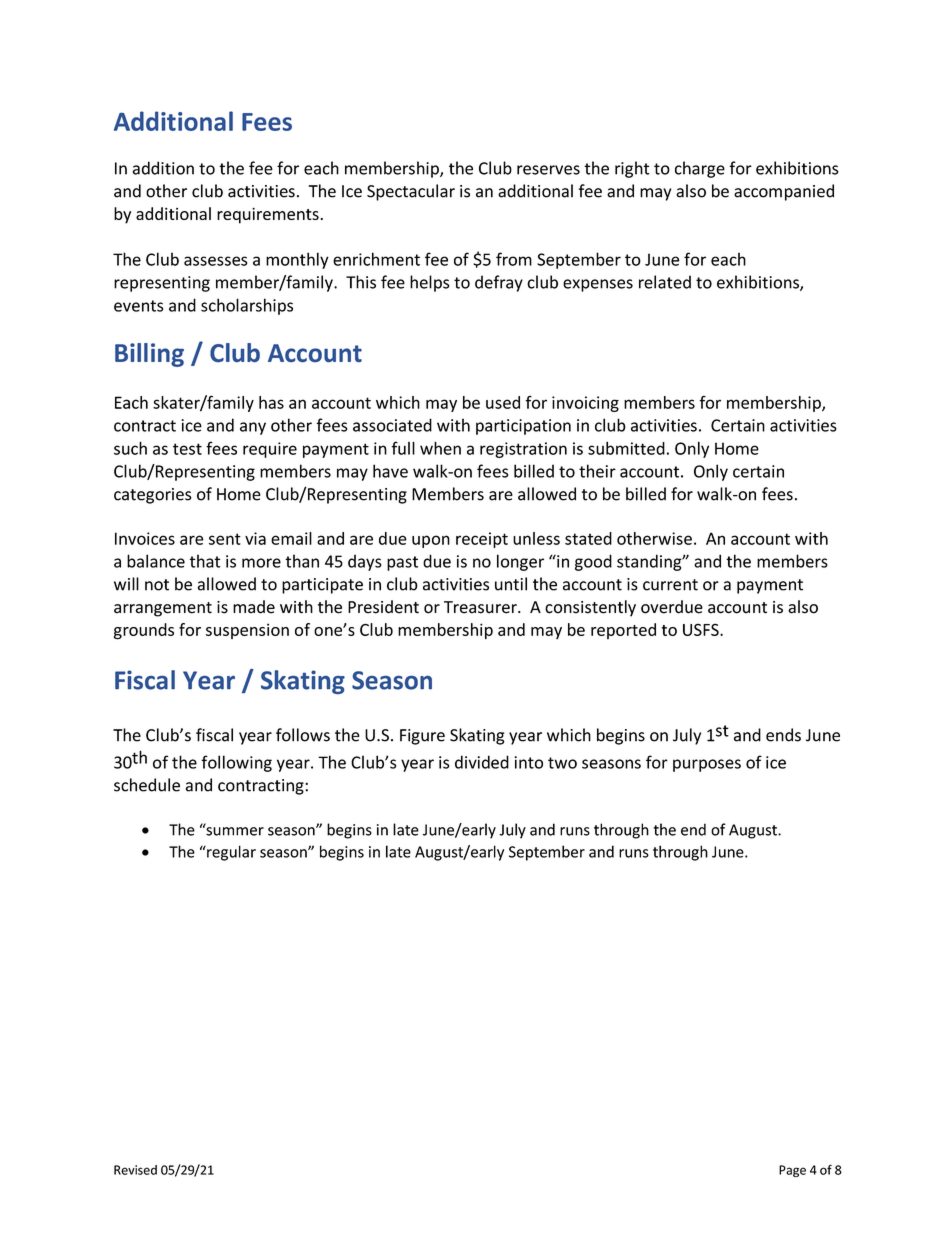 This screenshot has height=1233, width=952. What do you see at coordinates (672, 607) in the screenshot?
I see `overdue` at bounding box center [672, 607].
